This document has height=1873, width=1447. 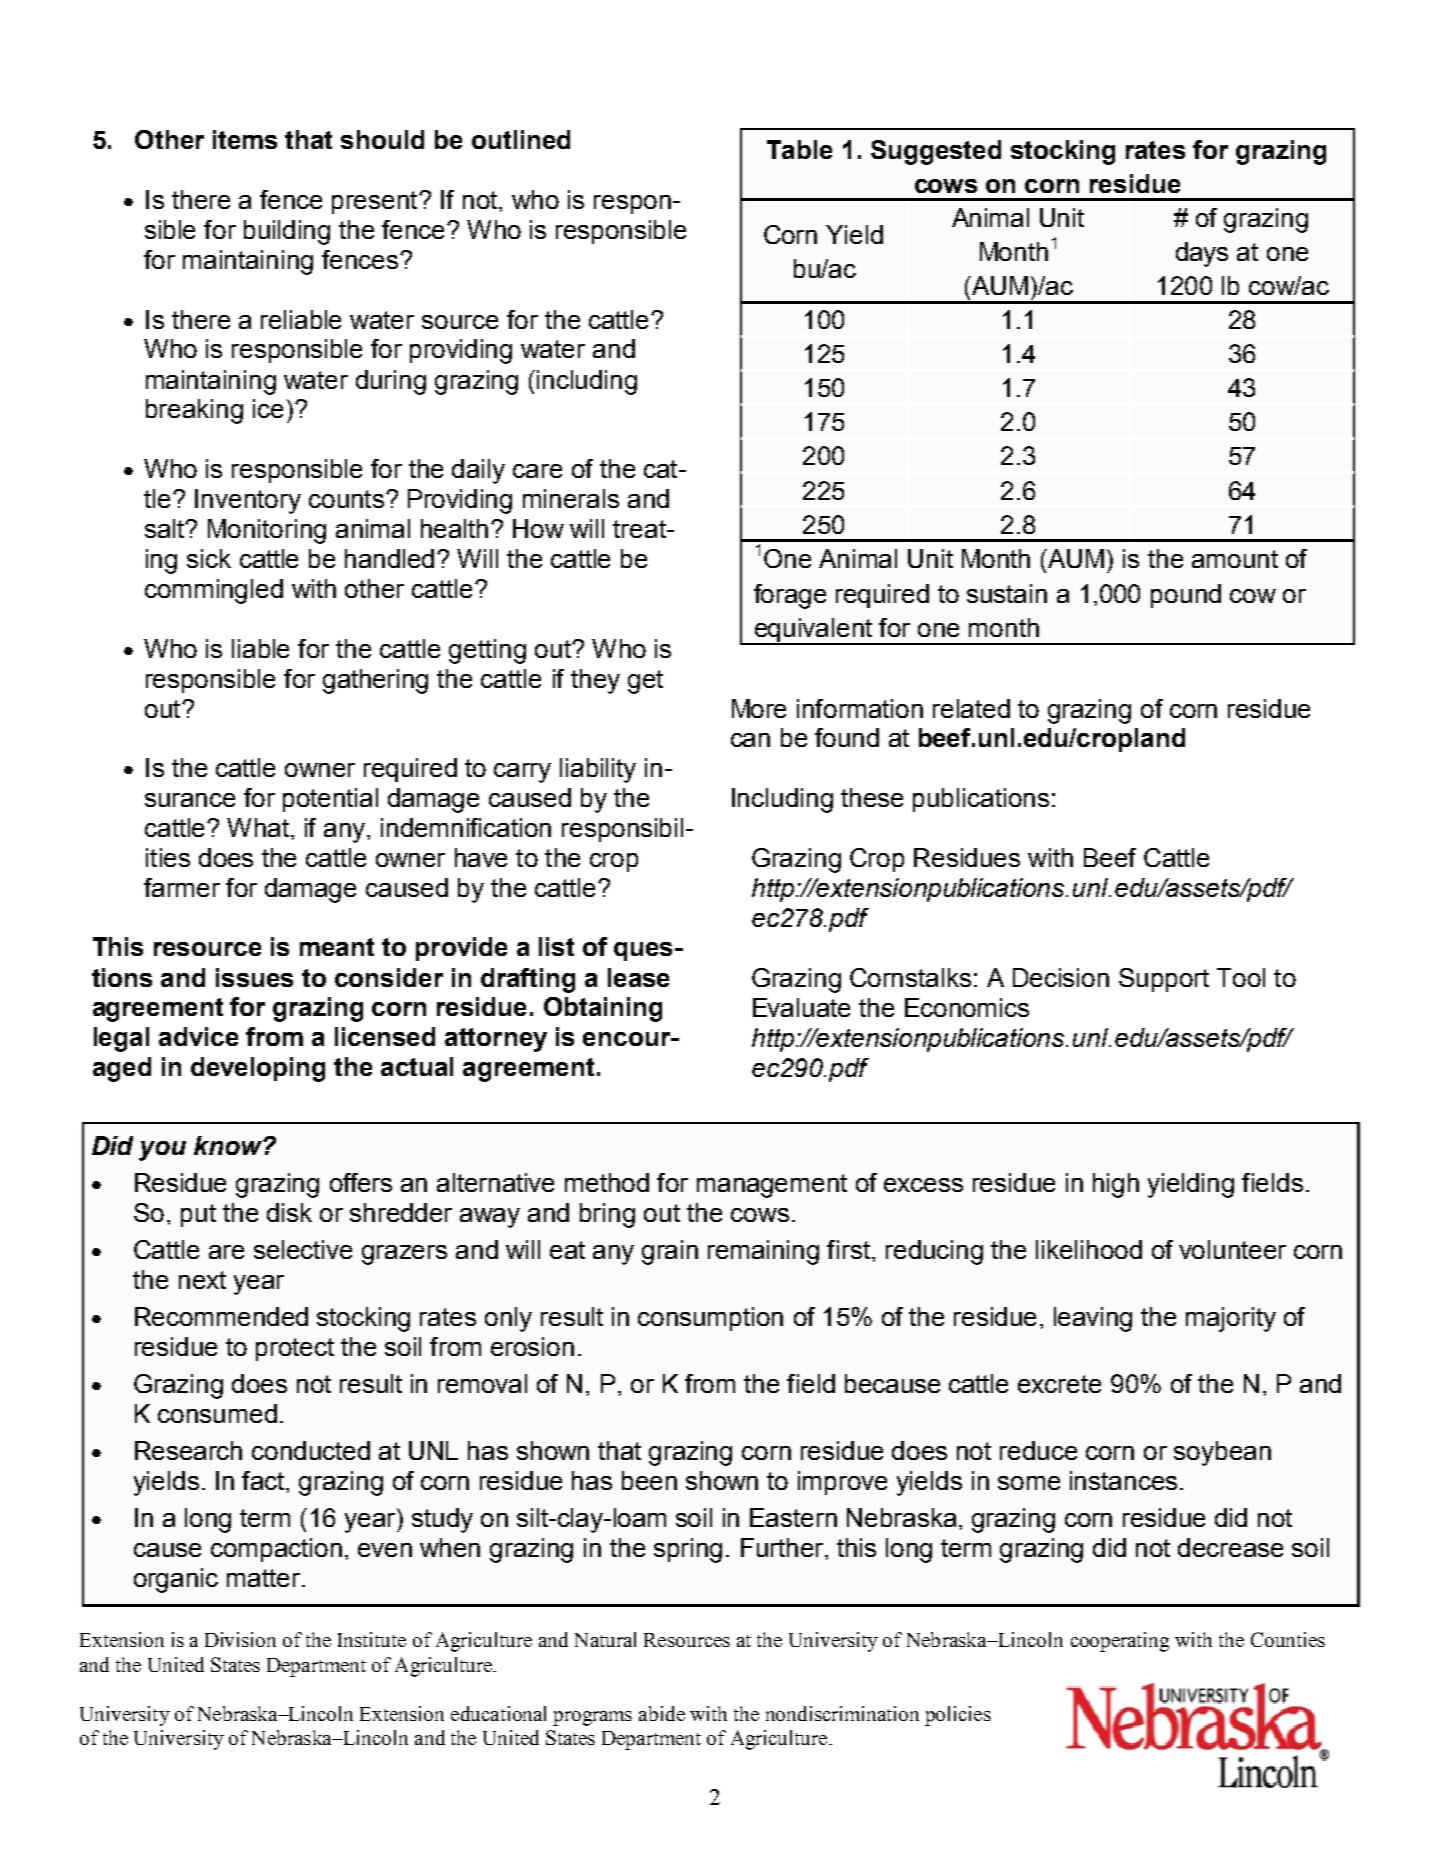 What do you see at coordinates (229, 1145) in the document?
I see `know` at bounding box center [229, 1145].
